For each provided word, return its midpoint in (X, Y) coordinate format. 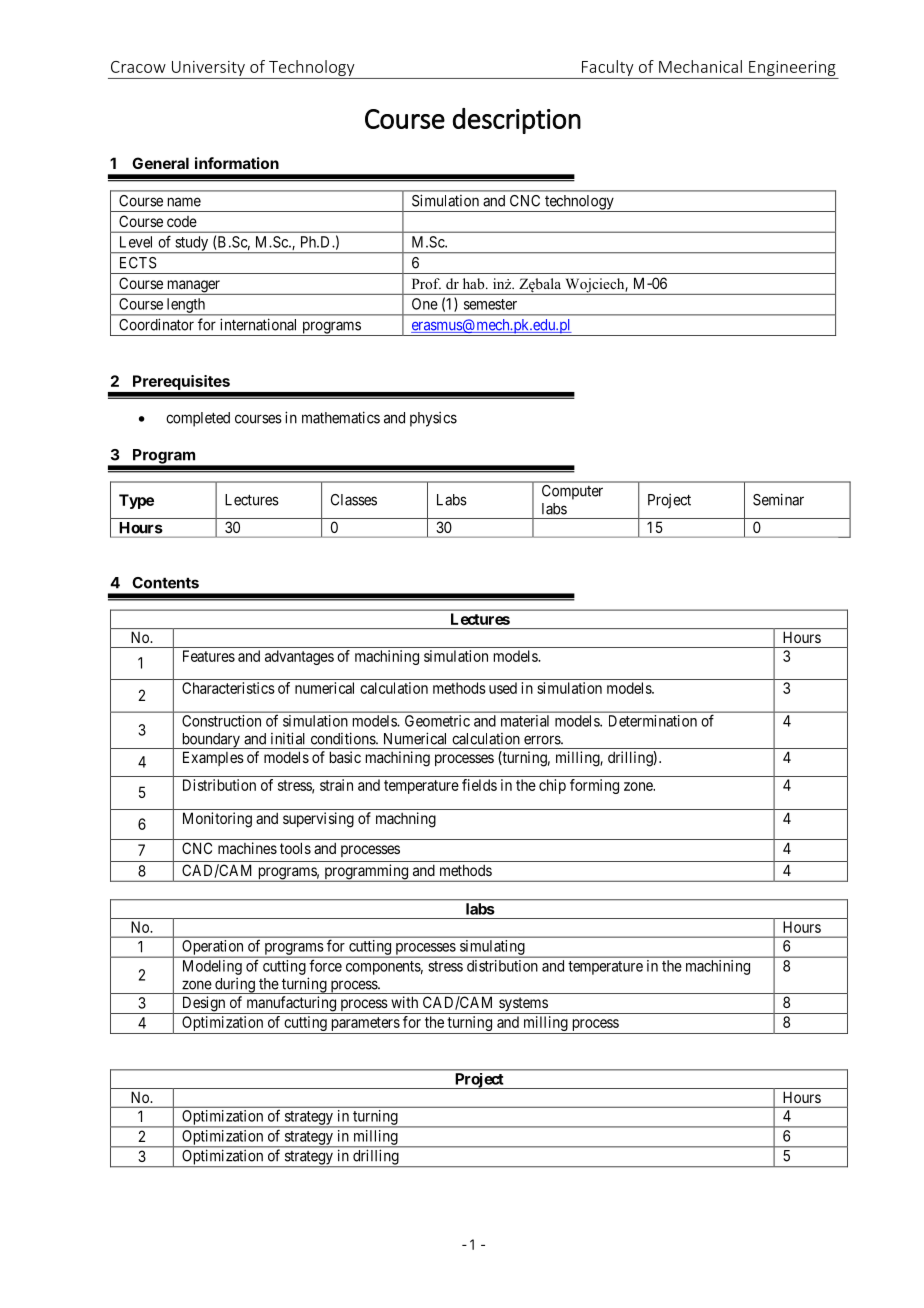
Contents (165, 583)
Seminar (778, 499)
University (208, 68)
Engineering (792, 68)
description (517, 121)
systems (523, 1005)
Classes (354, 500)
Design (203, 1005)
